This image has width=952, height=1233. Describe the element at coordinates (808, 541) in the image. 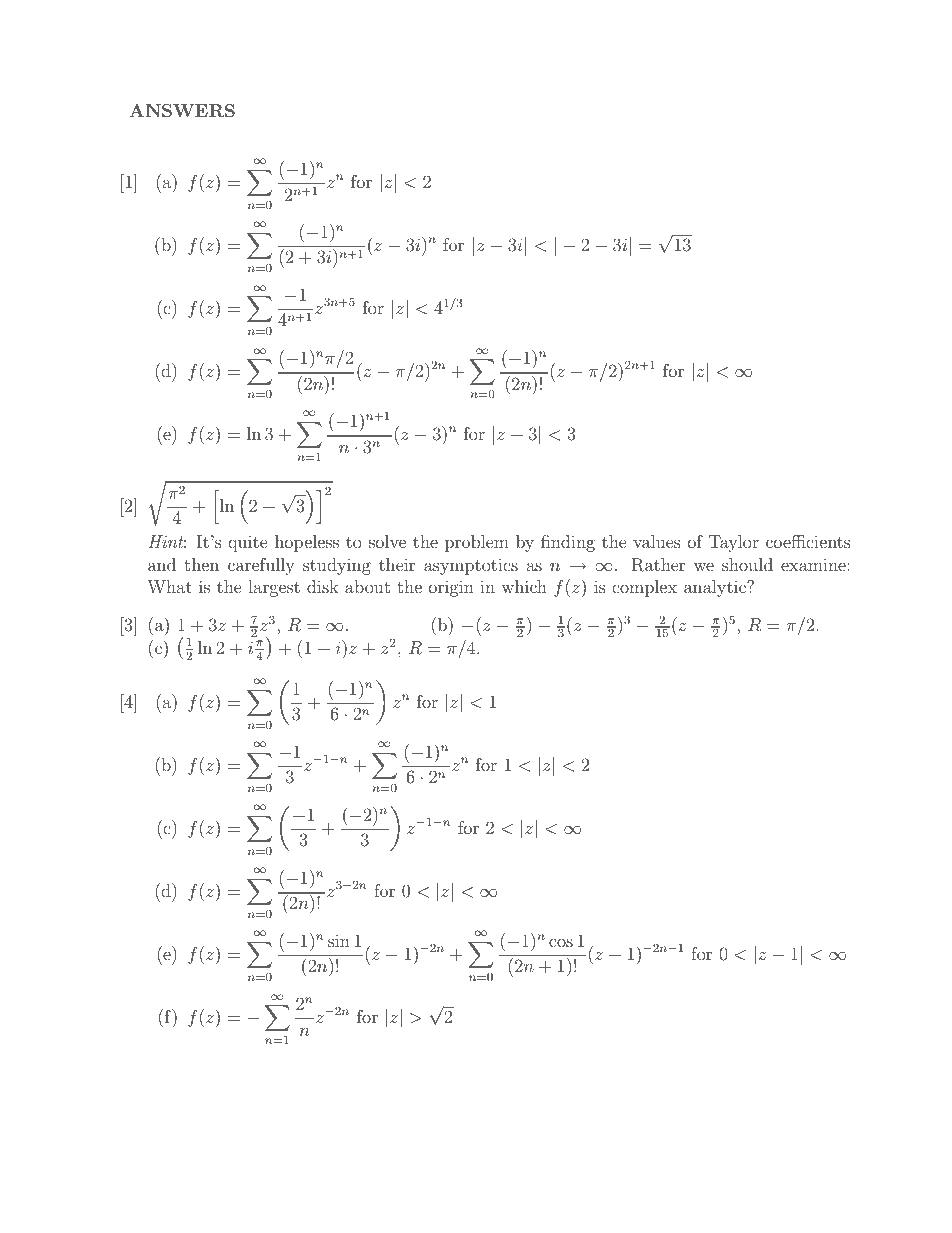

I see `coefficients` at that location.
